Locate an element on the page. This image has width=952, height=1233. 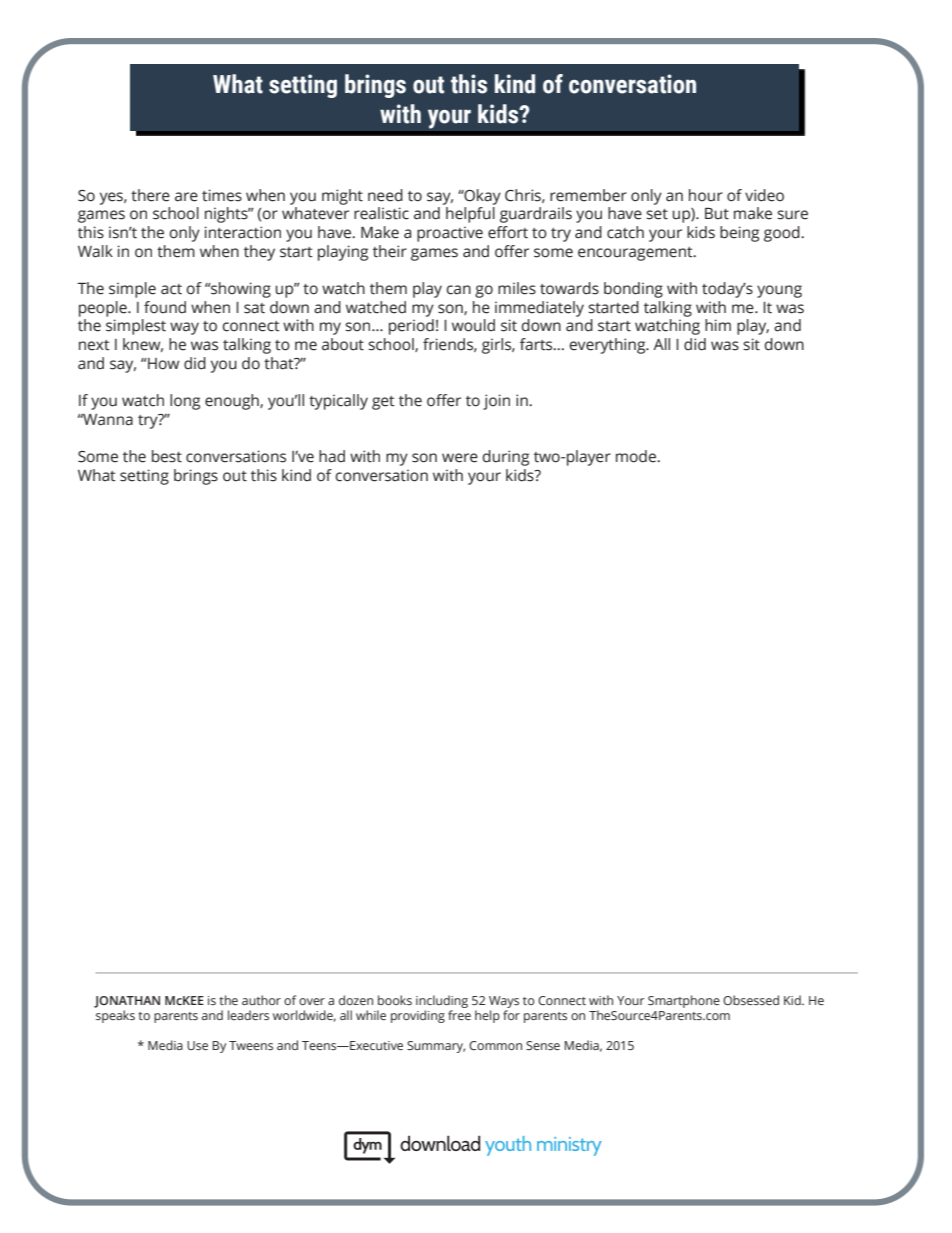
were is located at coordinates (460, 458).
